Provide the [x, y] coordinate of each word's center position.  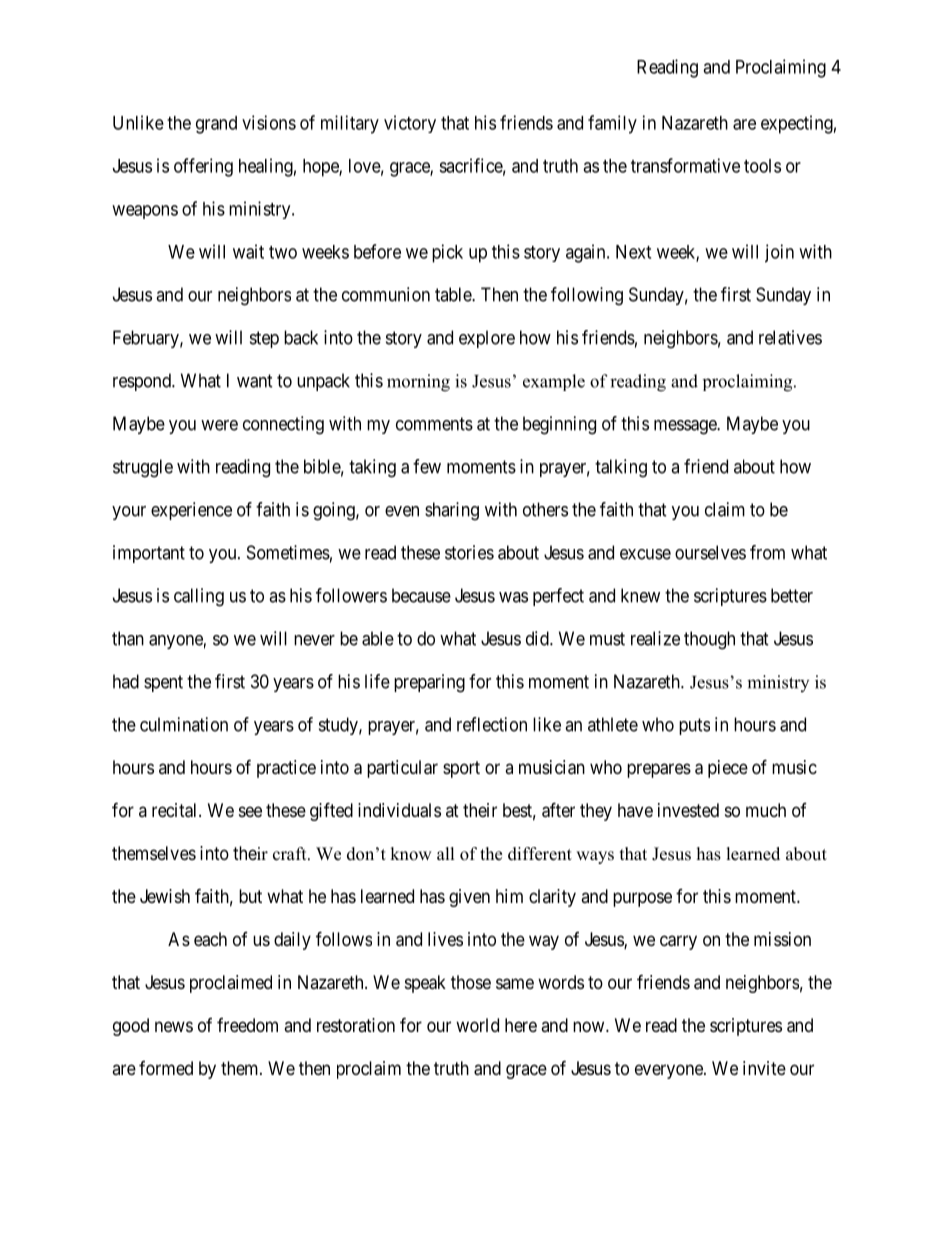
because [421, 595]
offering [203, 167]
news [174, 1026]
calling [199, 597]
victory [410, 124]
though [709, 640]
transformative [685, 165]
